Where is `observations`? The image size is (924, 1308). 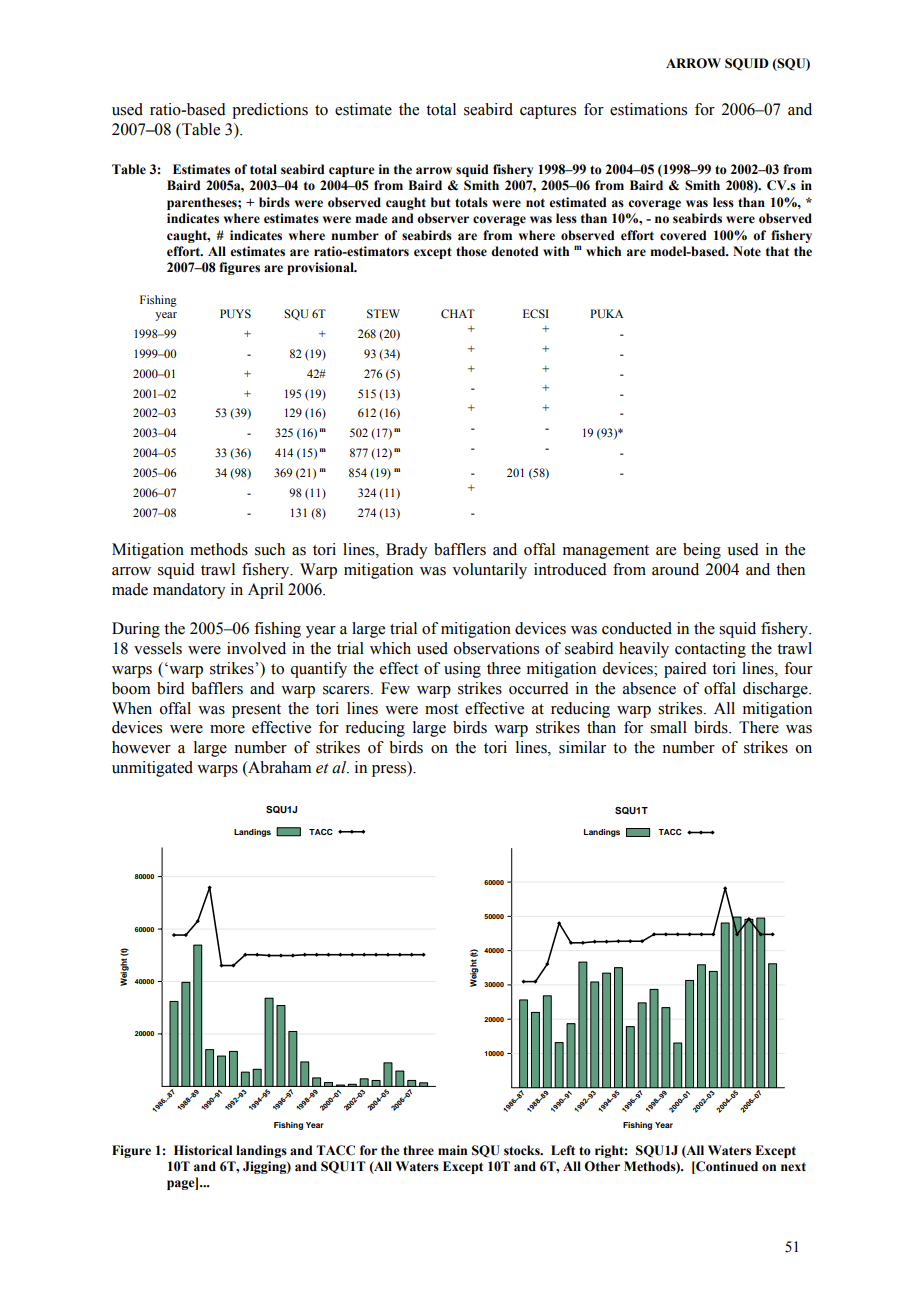 observations is located at coordinates (496, 648).
